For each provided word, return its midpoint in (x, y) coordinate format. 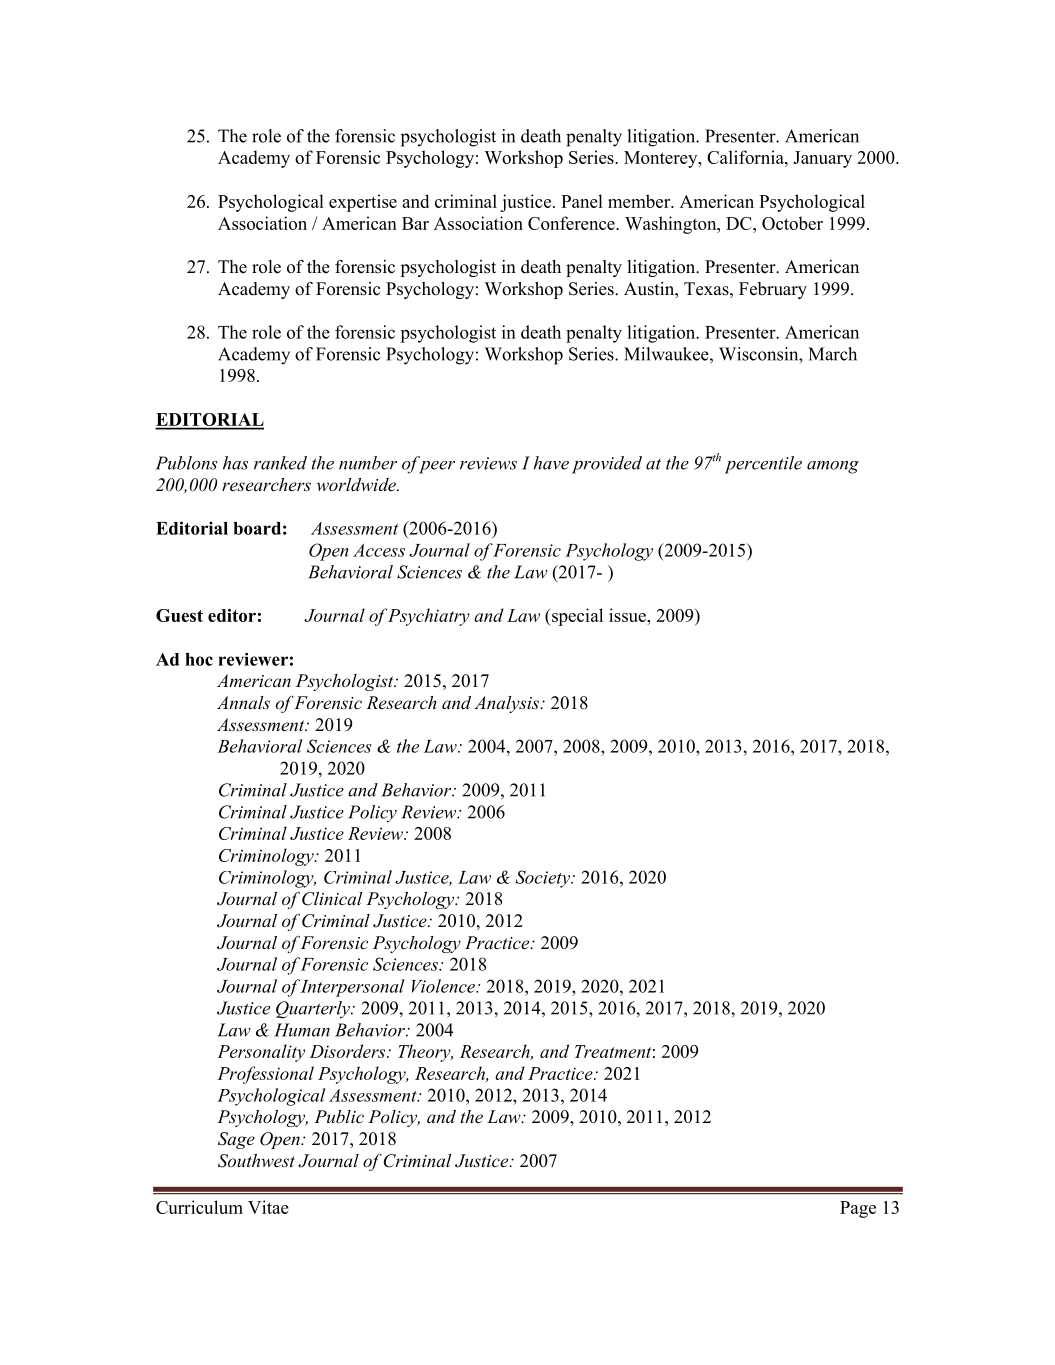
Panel (582, 201)
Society (543, 879)
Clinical (332, 899)
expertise (363, 203)
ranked (280, 463)
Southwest (256, 1161)
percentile (763, 465)
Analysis (507, 704)
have (551, 463)
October (792, 223)
